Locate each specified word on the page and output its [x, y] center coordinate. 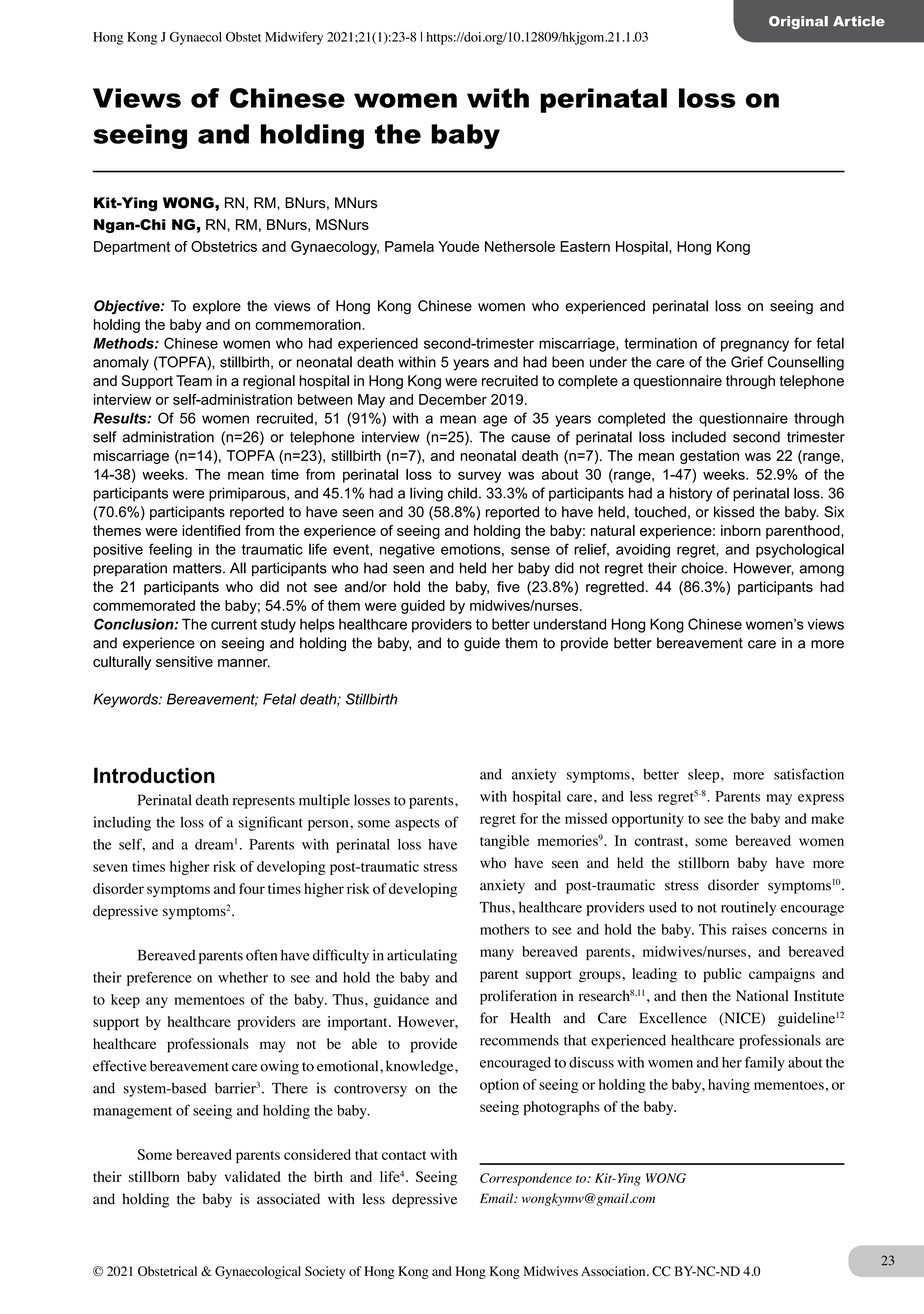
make [827, 818]
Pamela [409, 246]
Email [498, 1198]
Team [194, 380]
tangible [504, 842]
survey [479, 477]
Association [614, 1271]
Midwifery [294, 38]
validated [253, 1176]
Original [798, 22]
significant [271, 823]
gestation [709, 457]
